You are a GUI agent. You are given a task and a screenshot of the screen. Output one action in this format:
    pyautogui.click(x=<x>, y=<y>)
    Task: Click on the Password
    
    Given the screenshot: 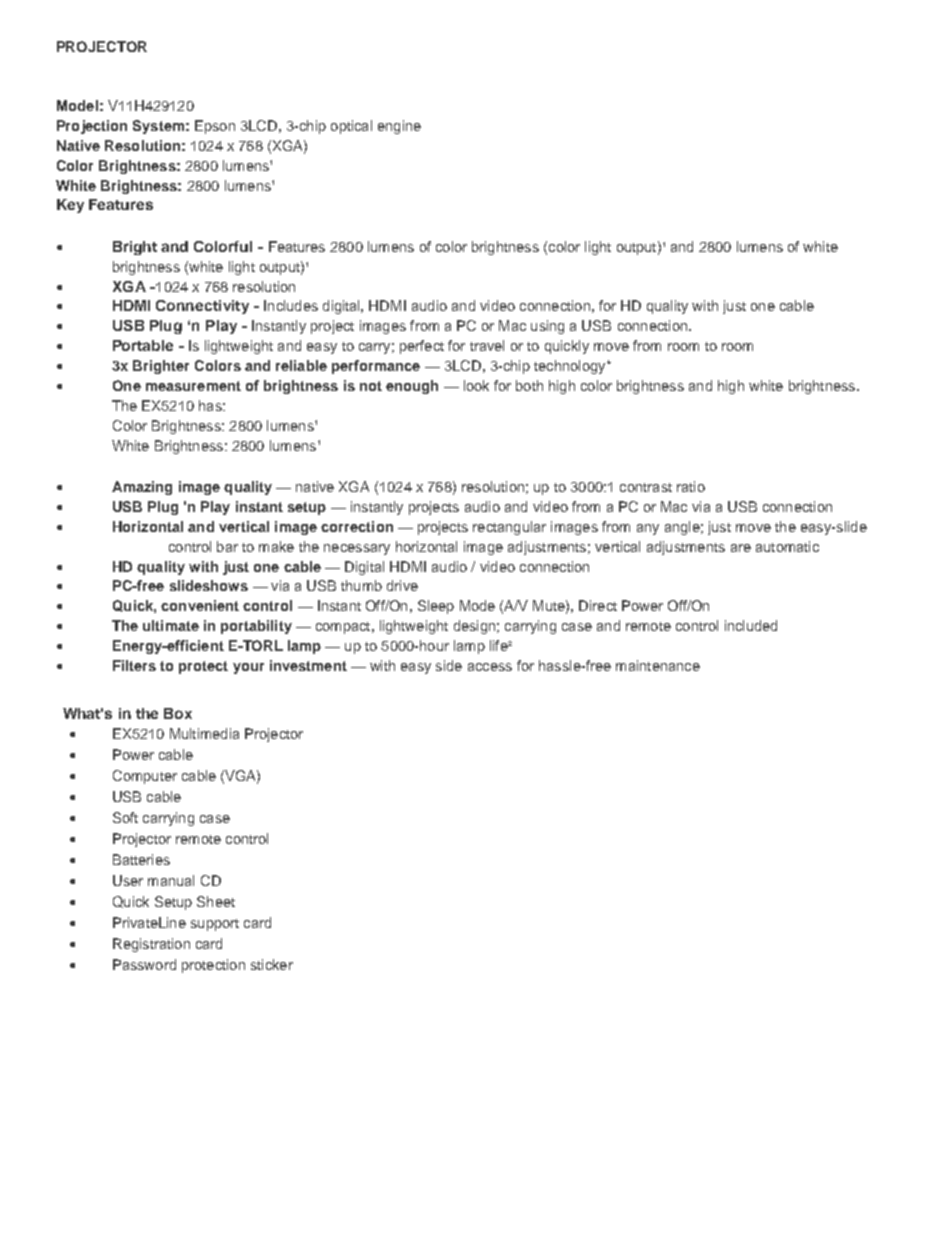 What is the action you would take?
    pyautogui.click(x=144, y=964)
